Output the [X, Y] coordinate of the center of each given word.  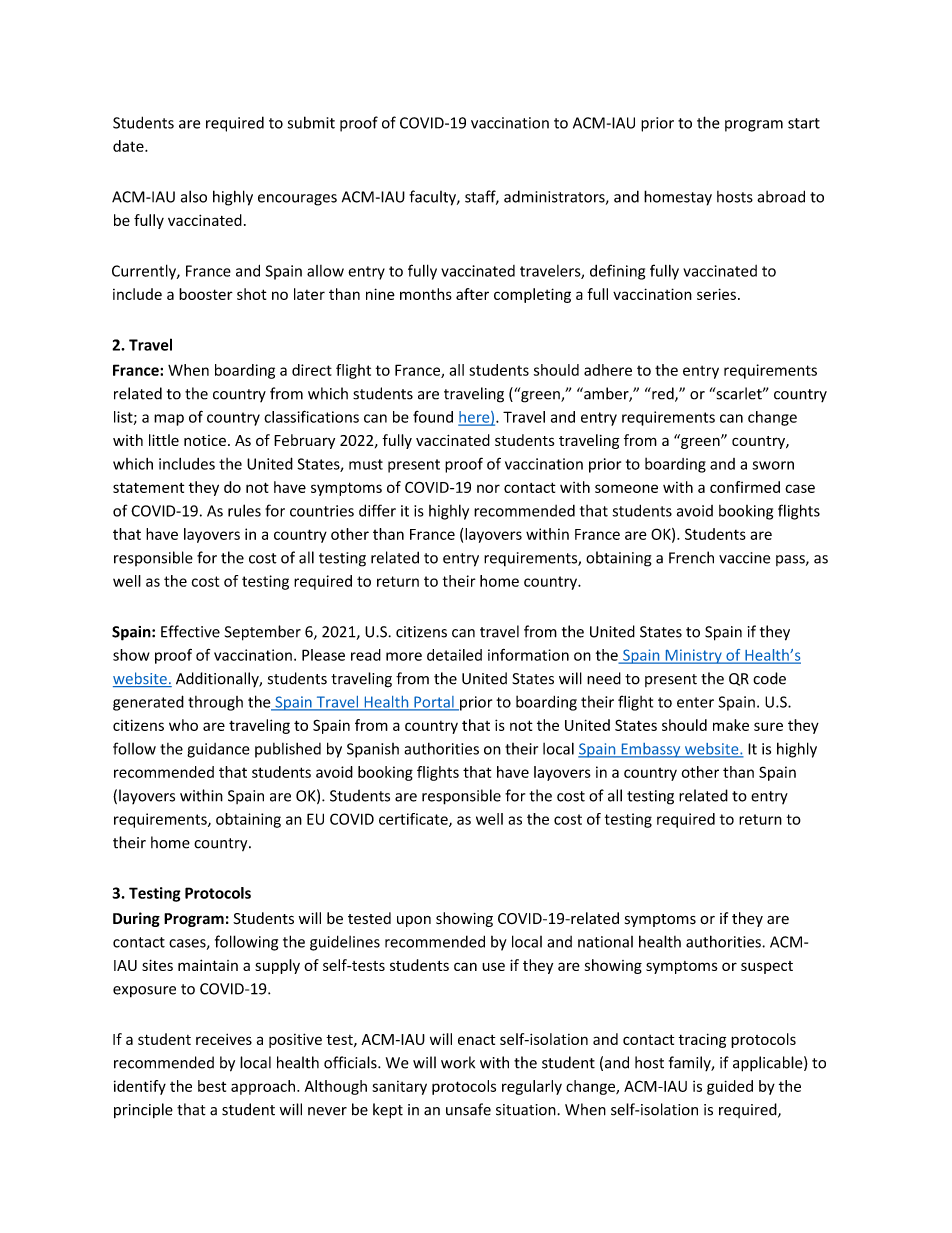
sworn [773, 465]
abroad [781, 196]
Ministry [693, 656]
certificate [414, 820]
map [169, 420]
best [212, 1086]
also [194, 196]
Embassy [651, 750]
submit [311, 122]
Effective [190, 631]
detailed [454, 655]
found [433, 417]
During [136, 919]
